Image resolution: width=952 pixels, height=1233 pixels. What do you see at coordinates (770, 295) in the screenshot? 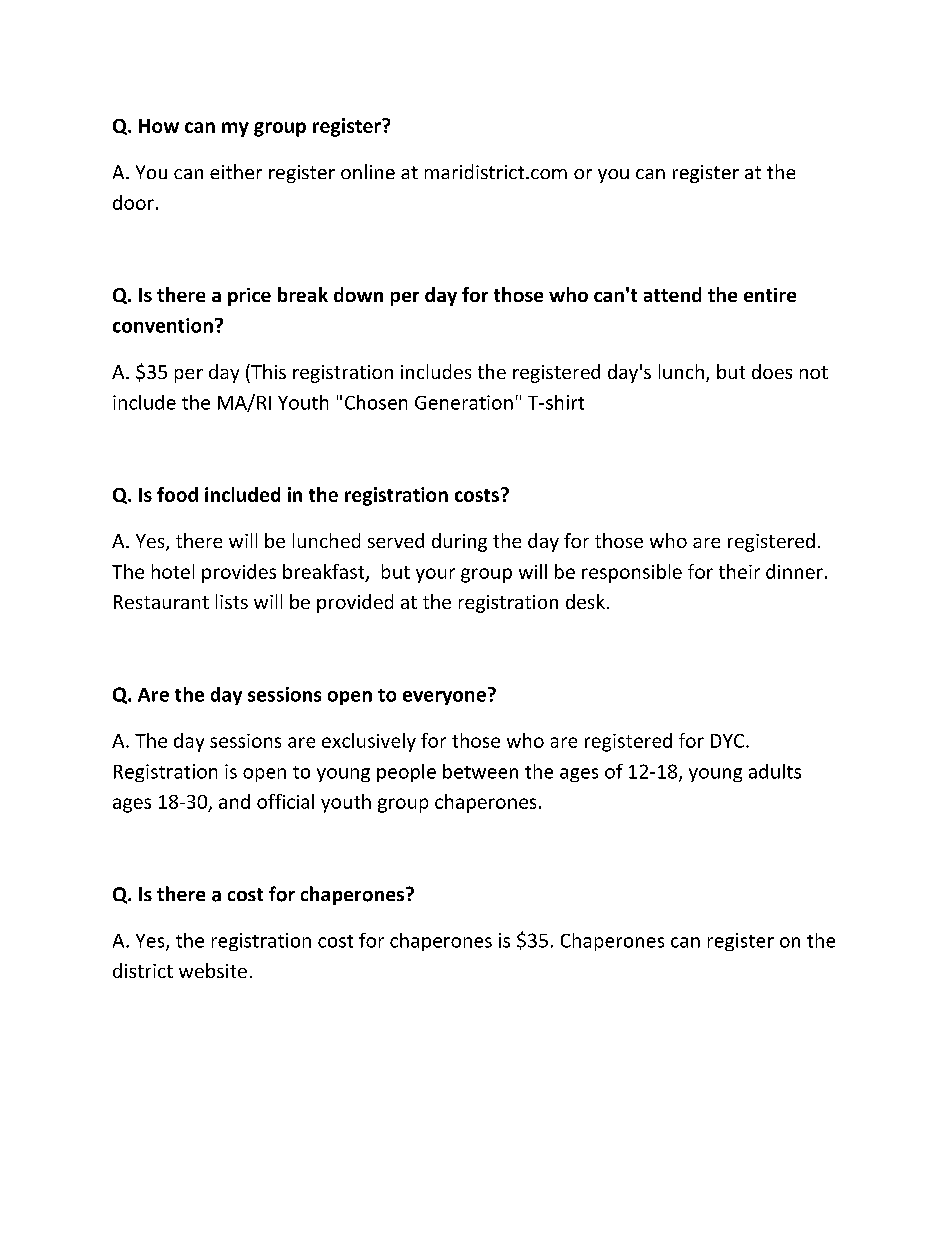
I see `entire` at bounding box center [770, 295].
